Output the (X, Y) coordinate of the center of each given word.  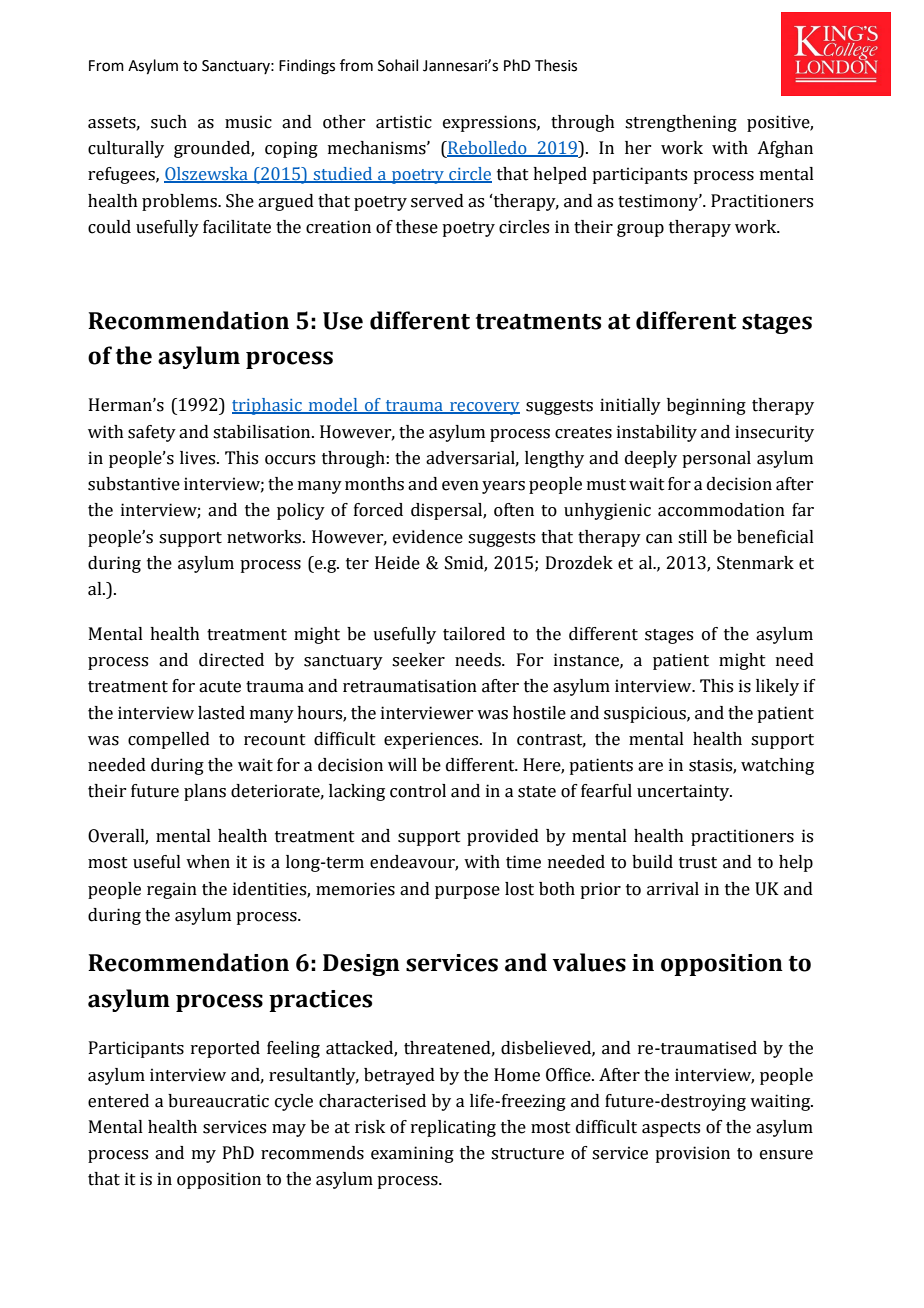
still (692, 537)
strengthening (681, 123)
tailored (474, 634)
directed (231, 660)
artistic (404, 122)
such (169, 122)
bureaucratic (218, 1101)
